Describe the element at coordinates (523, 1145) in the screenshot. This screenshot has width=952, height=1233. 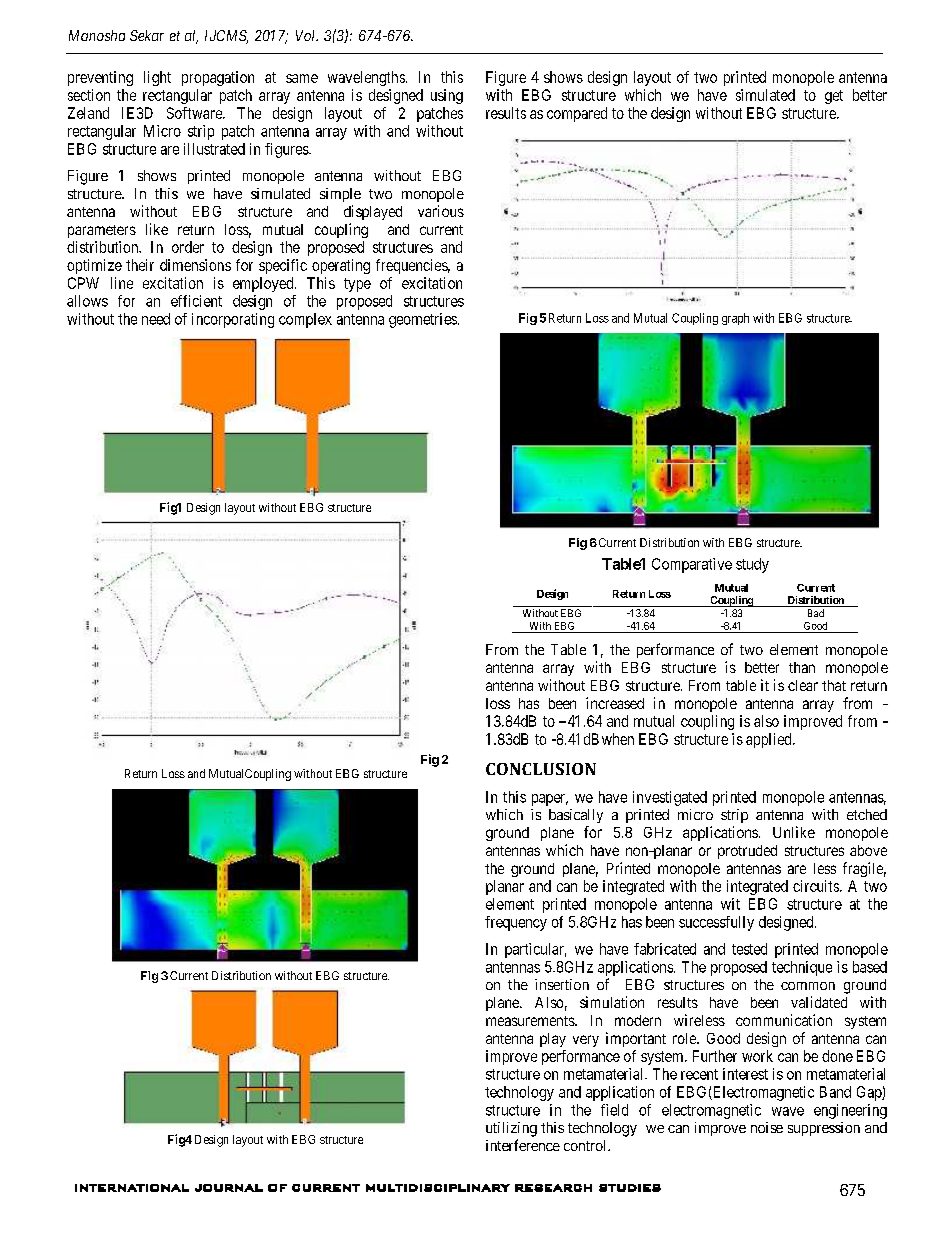
I see `interference` at that location.
